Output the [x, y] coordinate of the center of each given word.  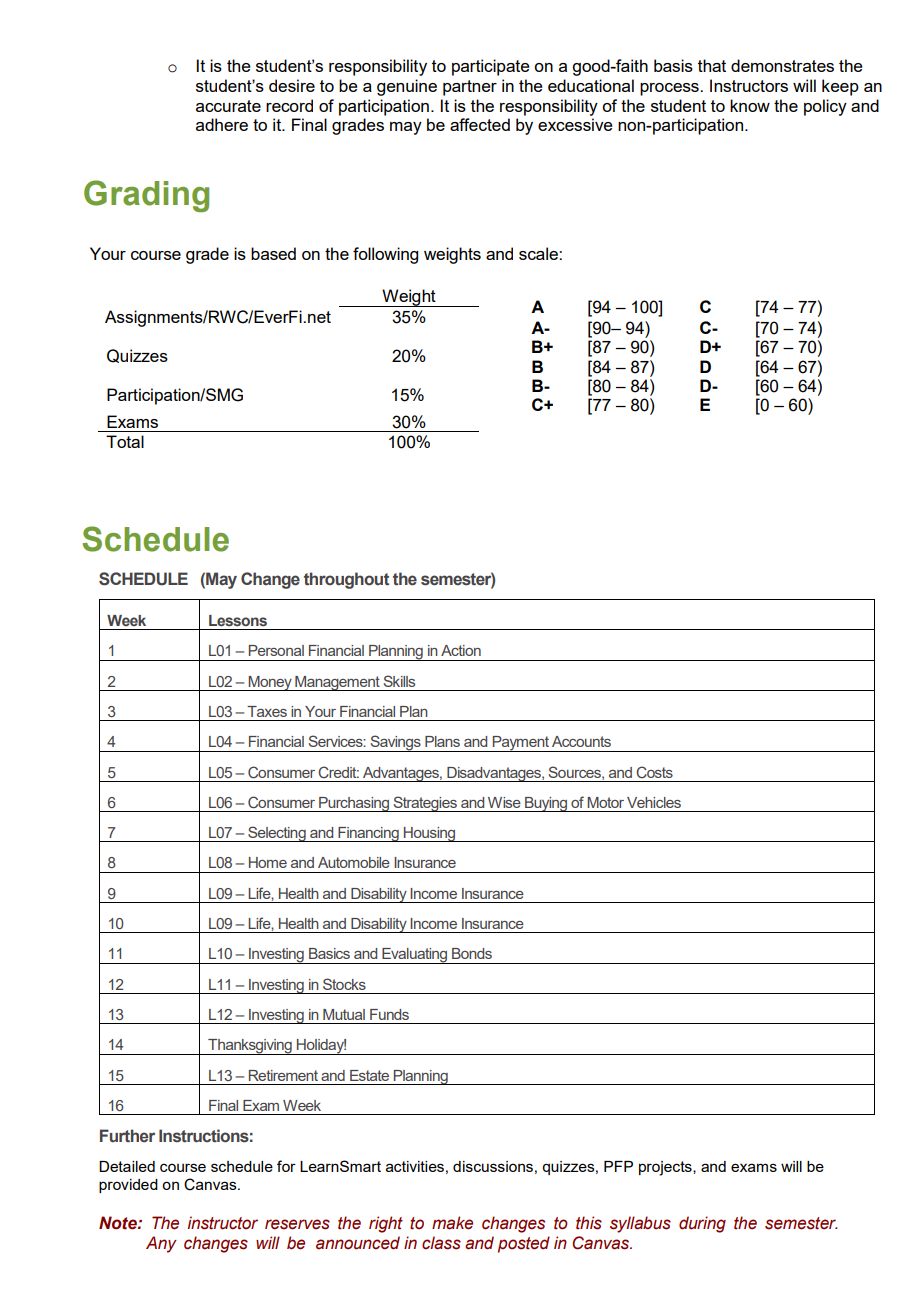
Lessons [238, 620]
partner [470, 88]
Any [161, 1244]
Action [461, 650]
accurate [228, 106]
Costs [654, 772]
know [750, 105]
